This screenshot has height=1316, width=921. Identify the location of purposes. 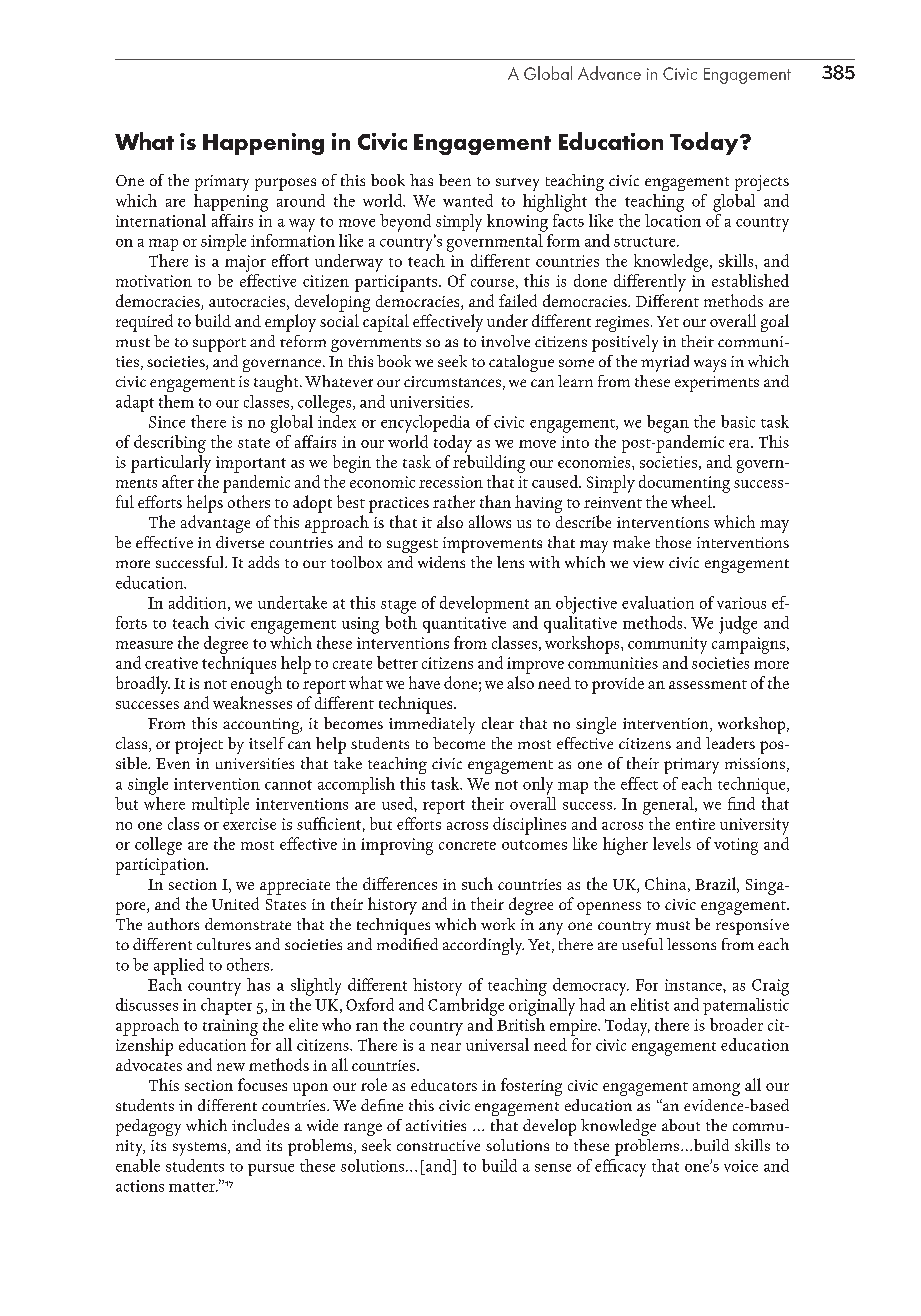
(285, 184).
